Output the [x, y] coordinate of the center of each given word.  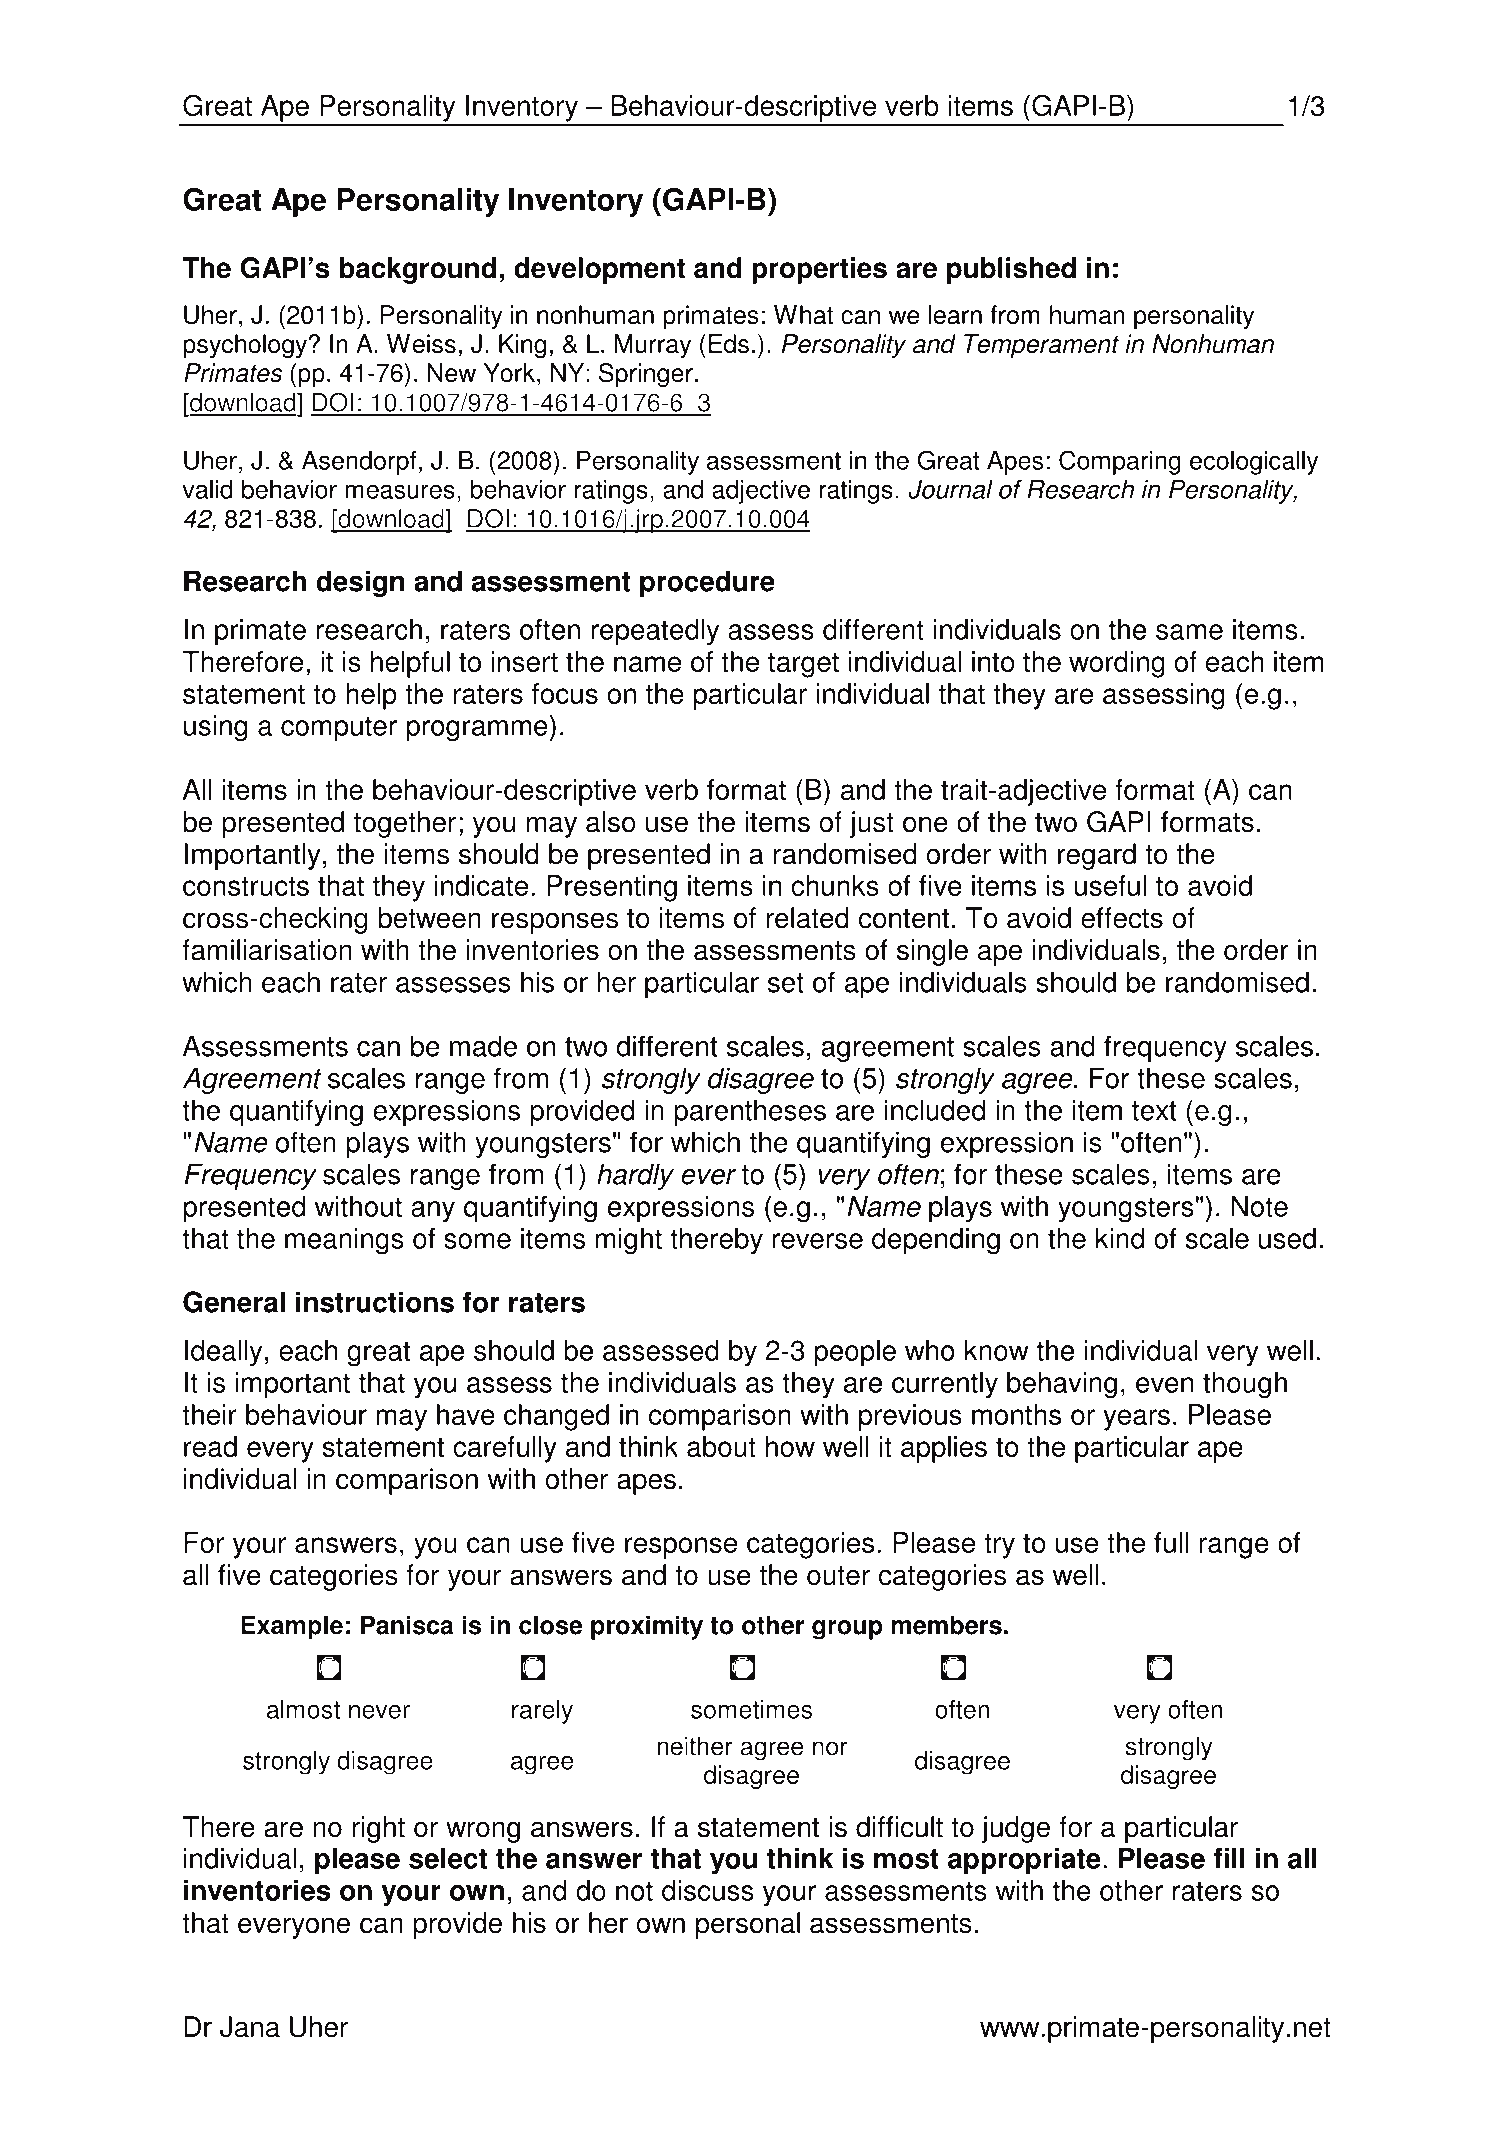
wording [1117, 664]
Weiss [421, 344]
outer [838, 1576]
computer [339, 729]
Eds [729, 344]
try [999, 1546]
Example [292, 1627]
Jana [250, 2027]
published [1011, 270]
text [1154, 1111]
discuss [708, 1890]
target [803, 665]
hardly [635, 1176]
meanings [344, 1241]
